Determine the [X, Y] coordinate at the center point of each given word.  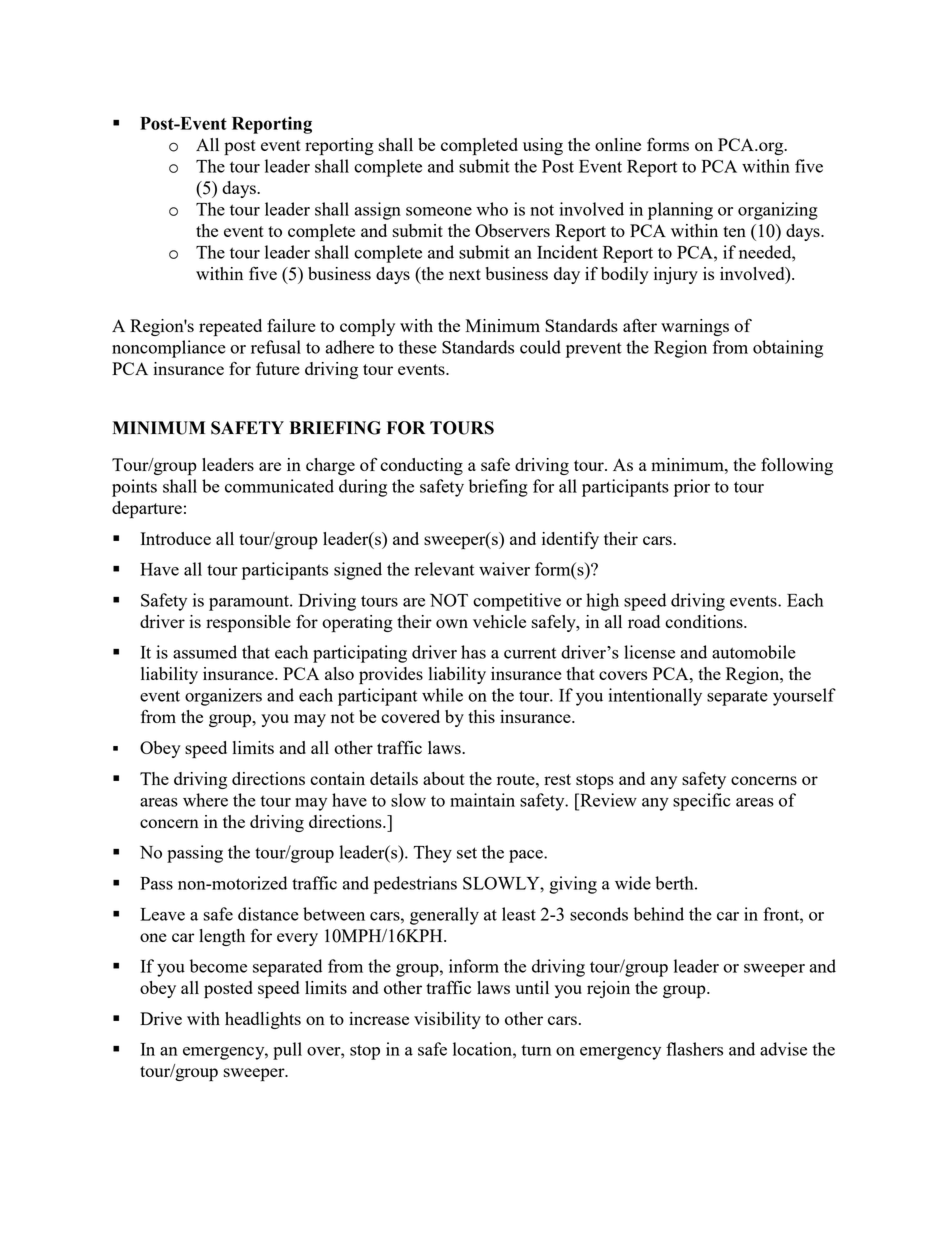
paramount [250, 603]
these [417, 347]
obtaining [788, 349]
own [452, 623]
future [278, 368]
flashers [694, 1049]
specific [702, 802]
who [492, 209]
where [205, 800]
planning [680, 211]
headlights [263, 1020]
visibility [447, 1020]
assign [377, 211]
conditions [705, 621]
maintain [482, 800]
